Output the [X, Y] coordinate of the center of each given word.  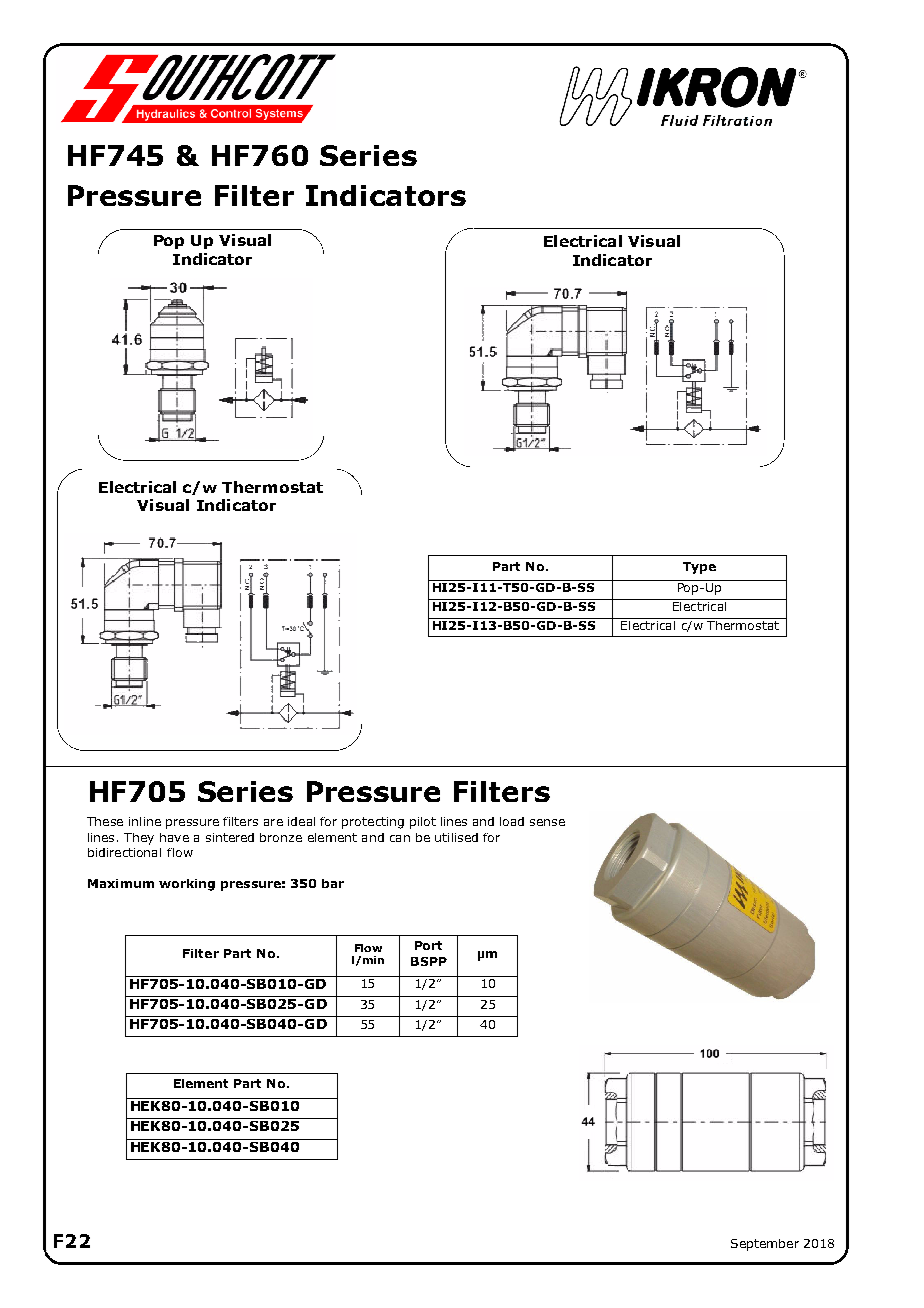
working [187, 885]
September [765, 1245]
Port [428, 945]
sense [547, 822]
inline [145, 821]
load [512, 821]
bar [333, 883]
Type [699, 568]
